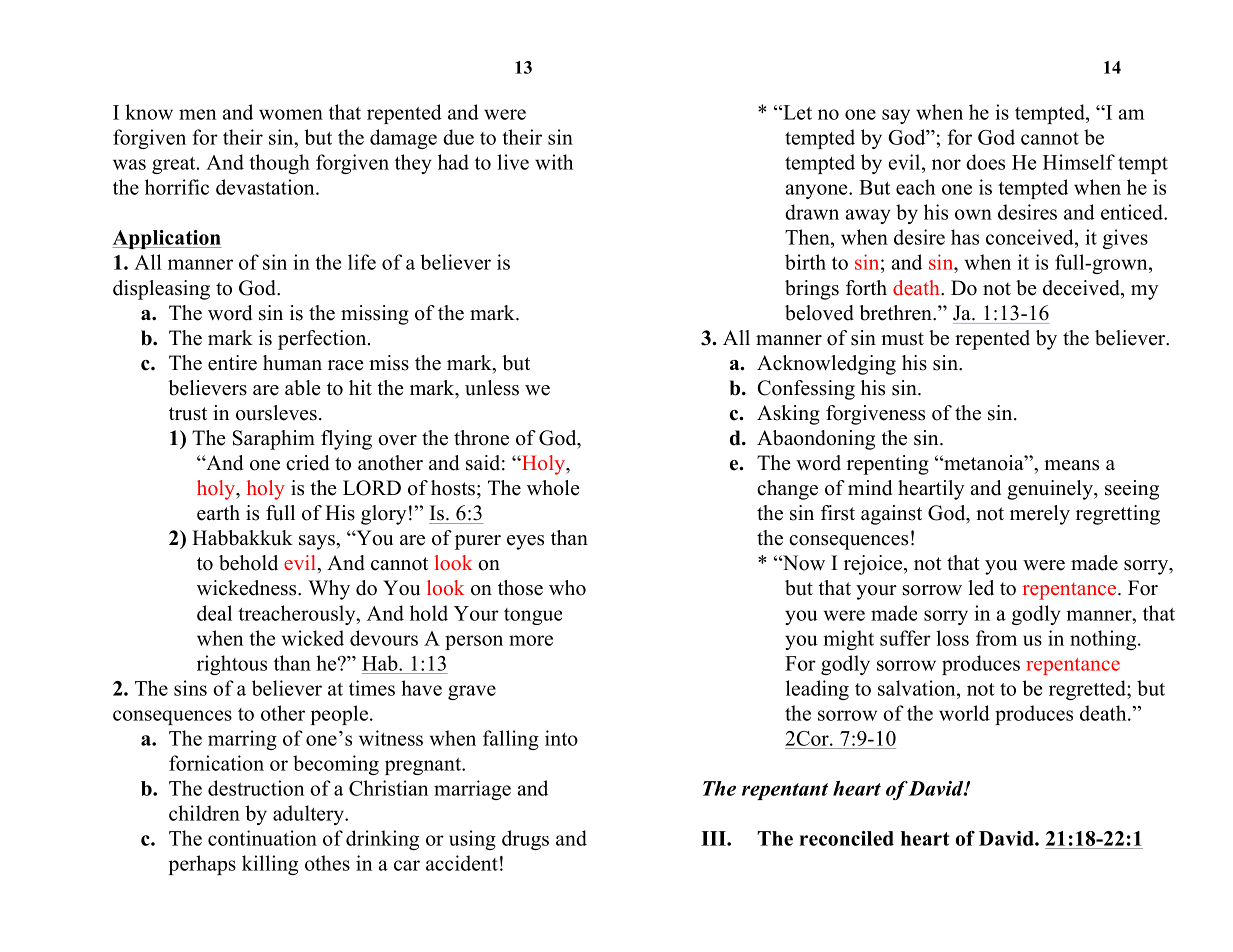 The height and width of the document is (952, 1233). What do you see at coordinates (214, 613) in the document?
I see `deal` at bounding box center [214, 613].
